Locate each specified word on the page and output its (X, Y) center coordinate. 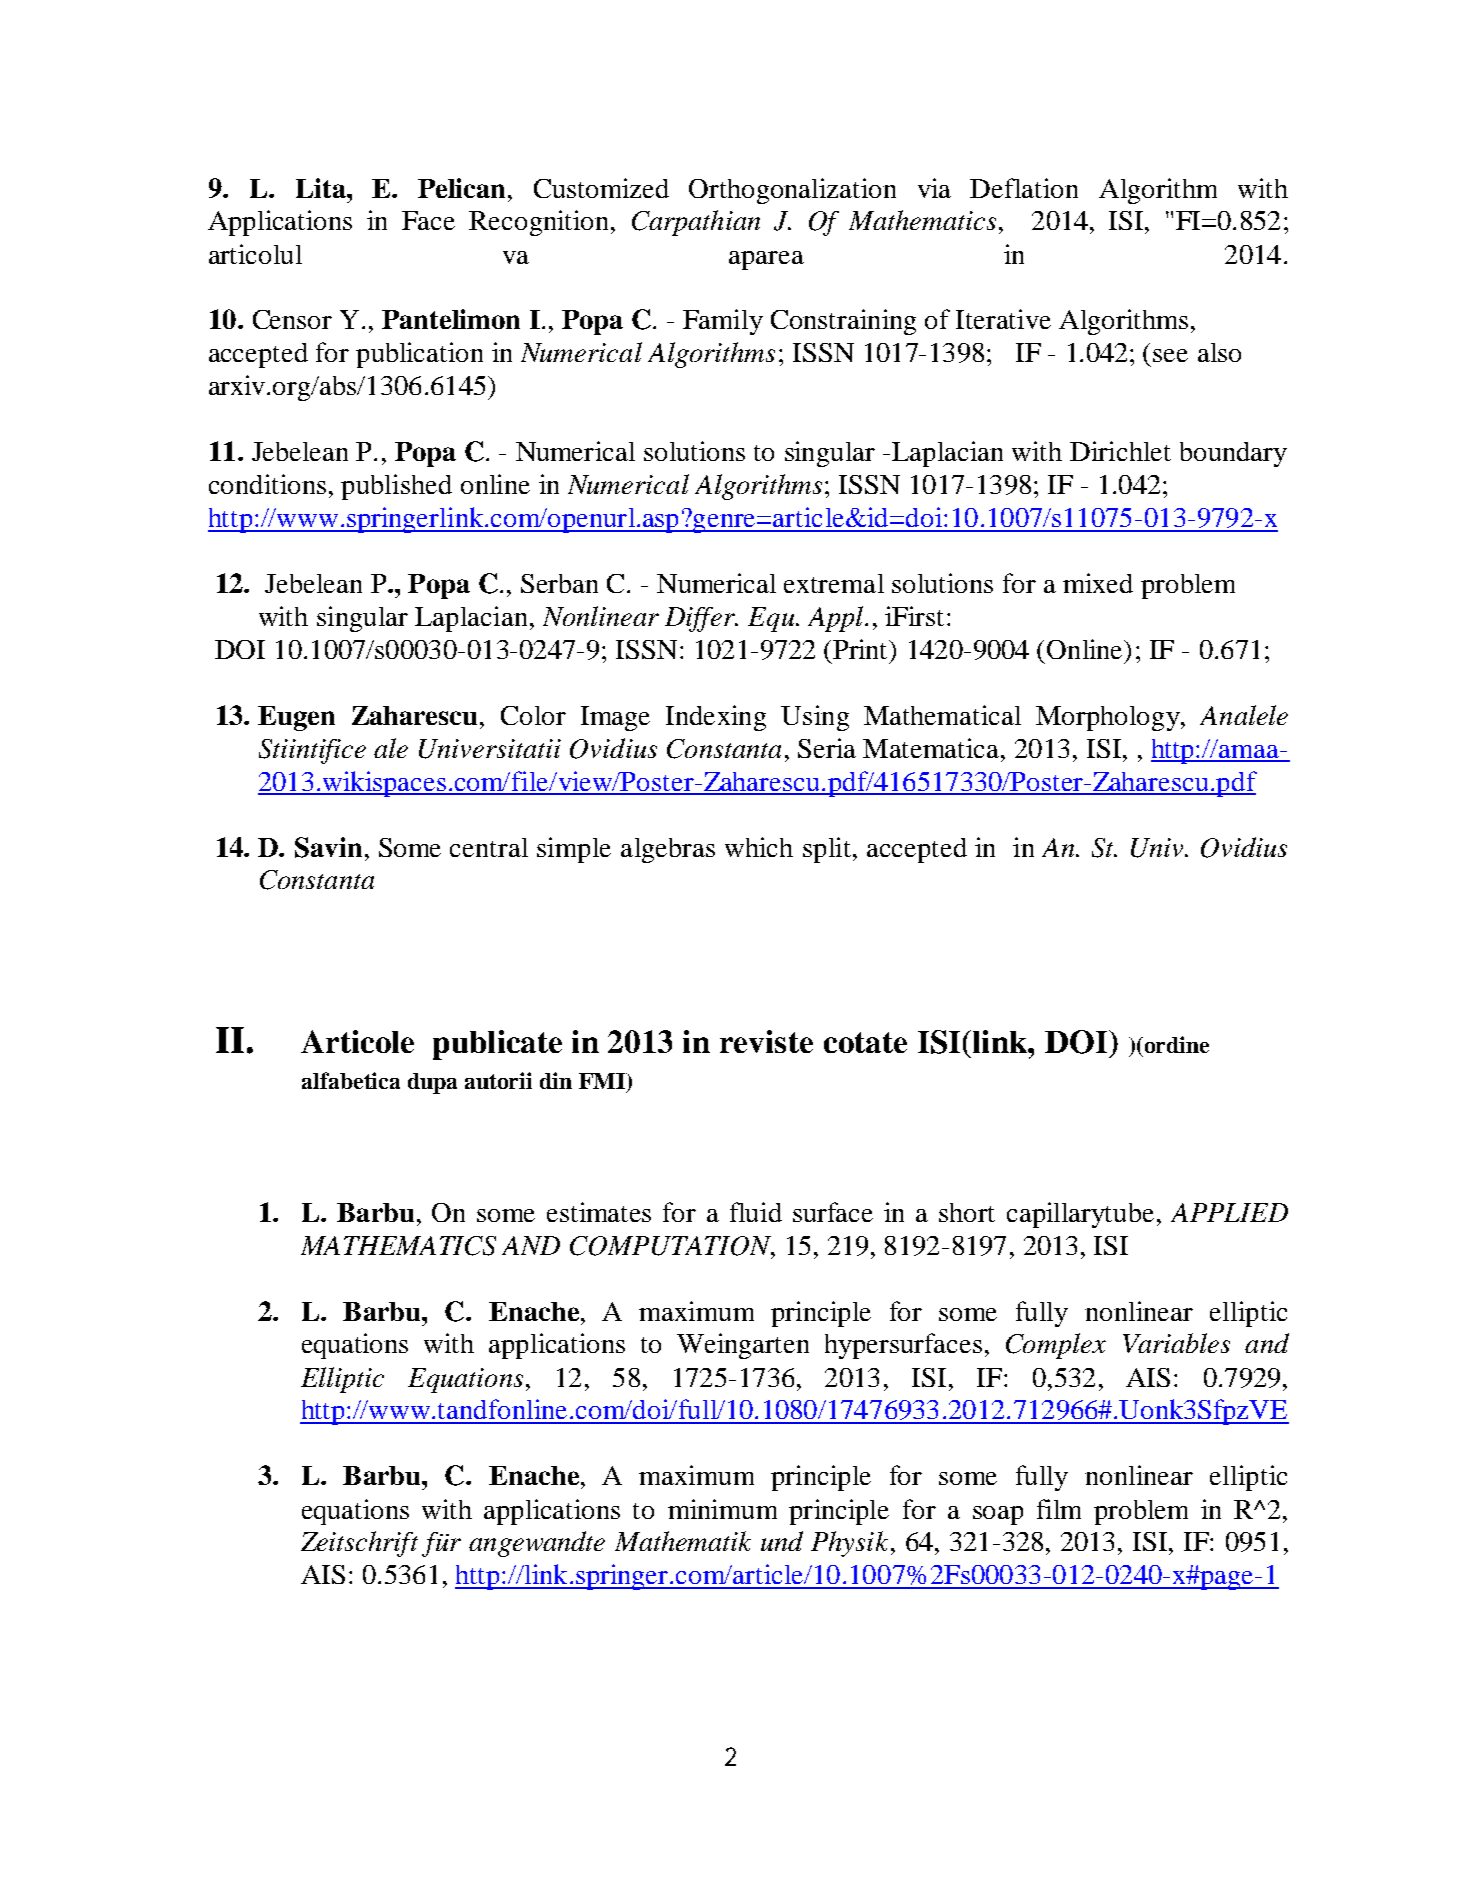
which (759, 847)
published (396, 487)
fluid (756, 1212)
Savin (328, 847)
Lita (322, 188)
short (967, 1212)
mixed (1098, 583)
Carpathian (696, 223)
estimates (599, 1212)
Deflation (1024, 188)
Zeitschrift (359, 1544)
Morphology (1109, 718)
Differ (701, 619)
